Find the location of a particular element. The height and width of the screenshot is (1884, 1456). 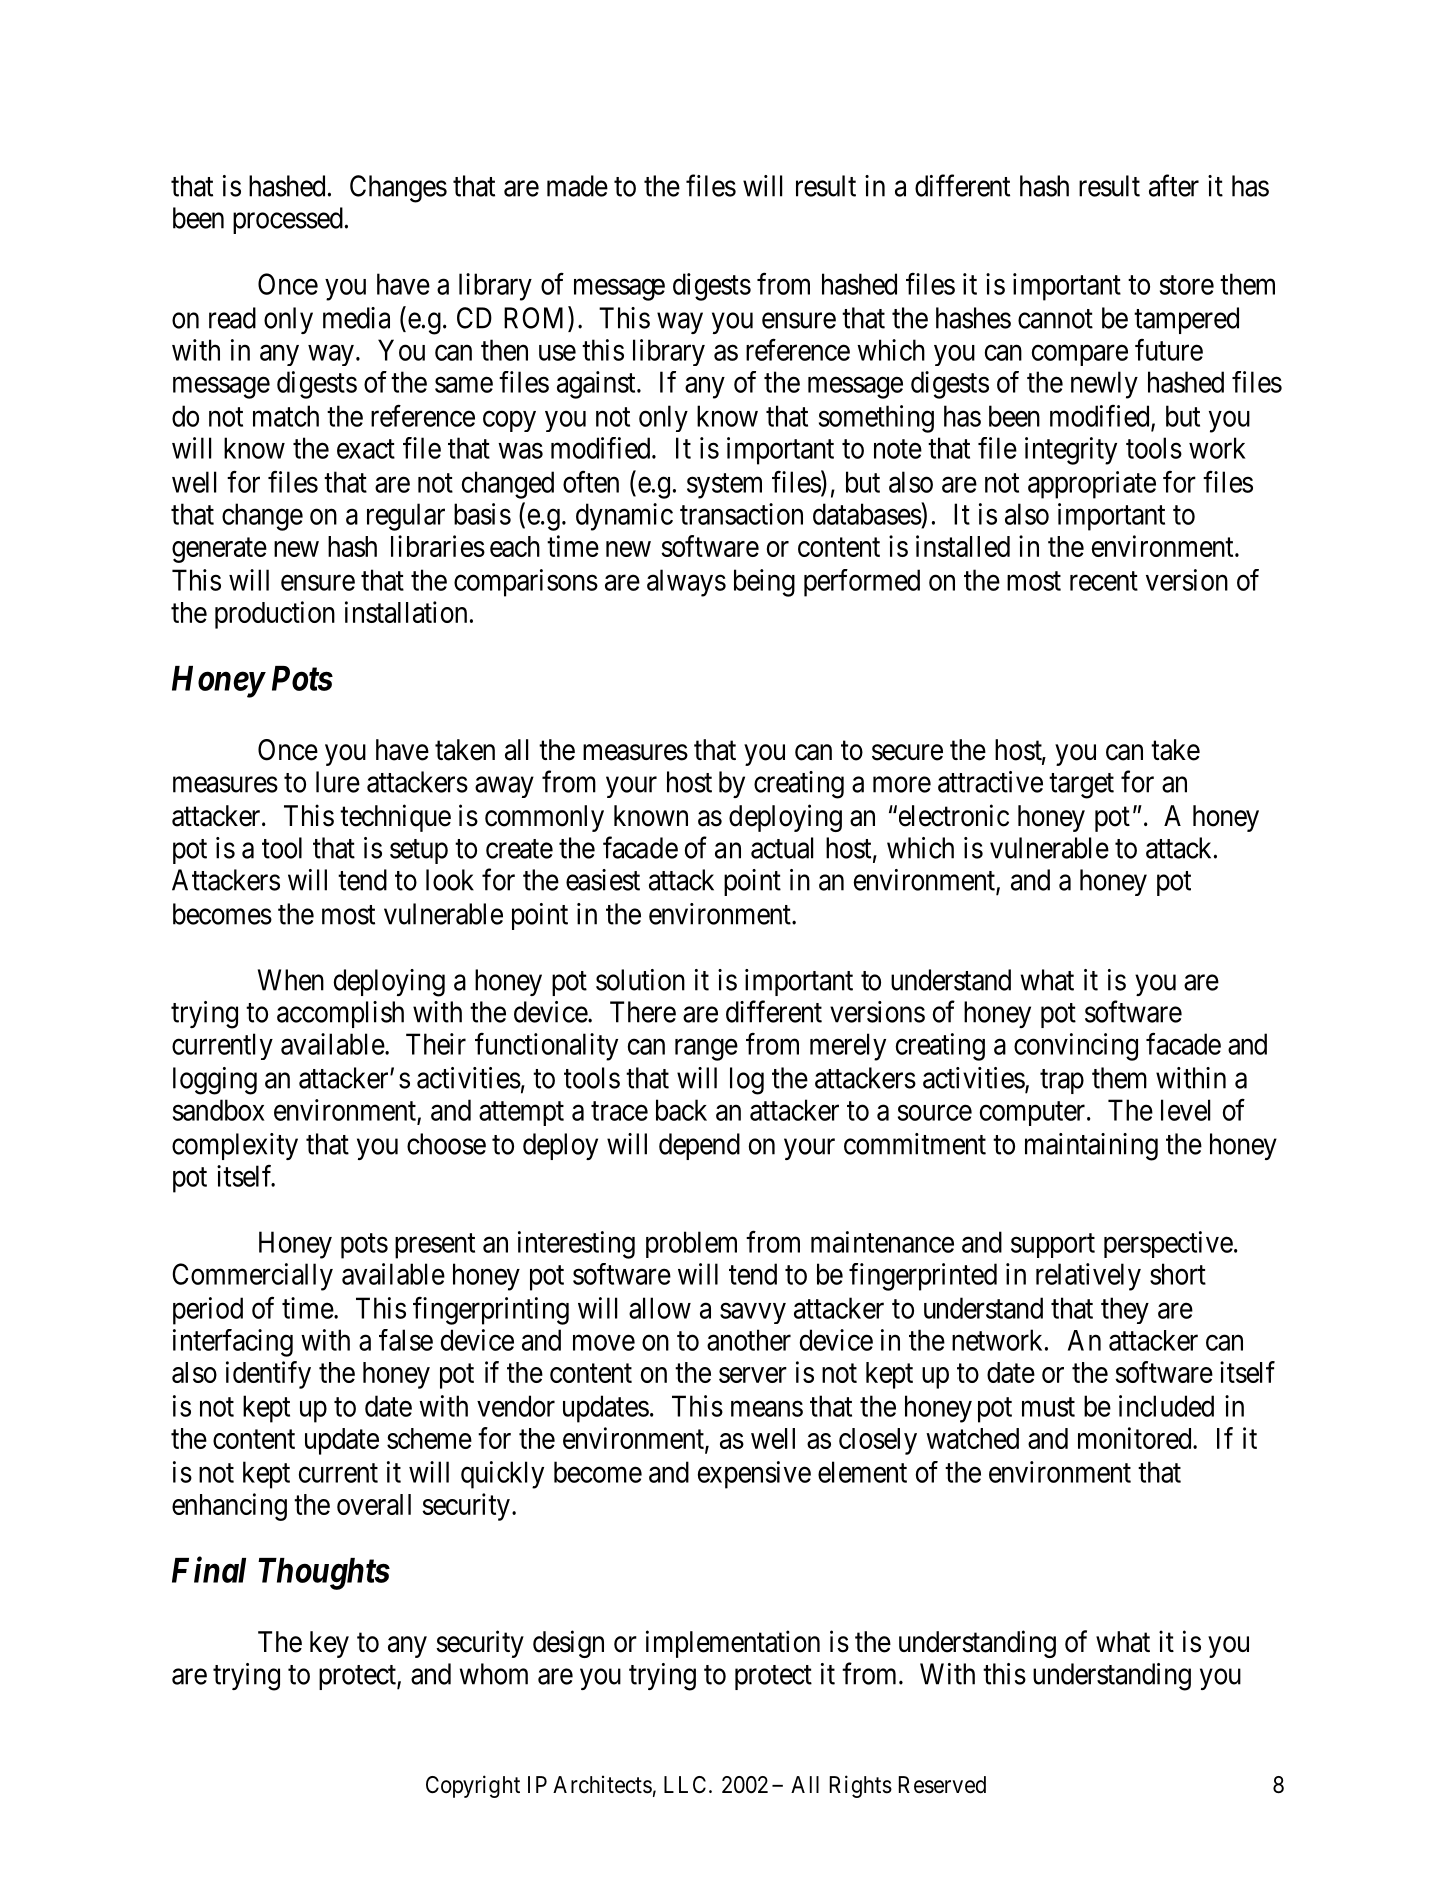

regular is located at coordinates (406, 517).
